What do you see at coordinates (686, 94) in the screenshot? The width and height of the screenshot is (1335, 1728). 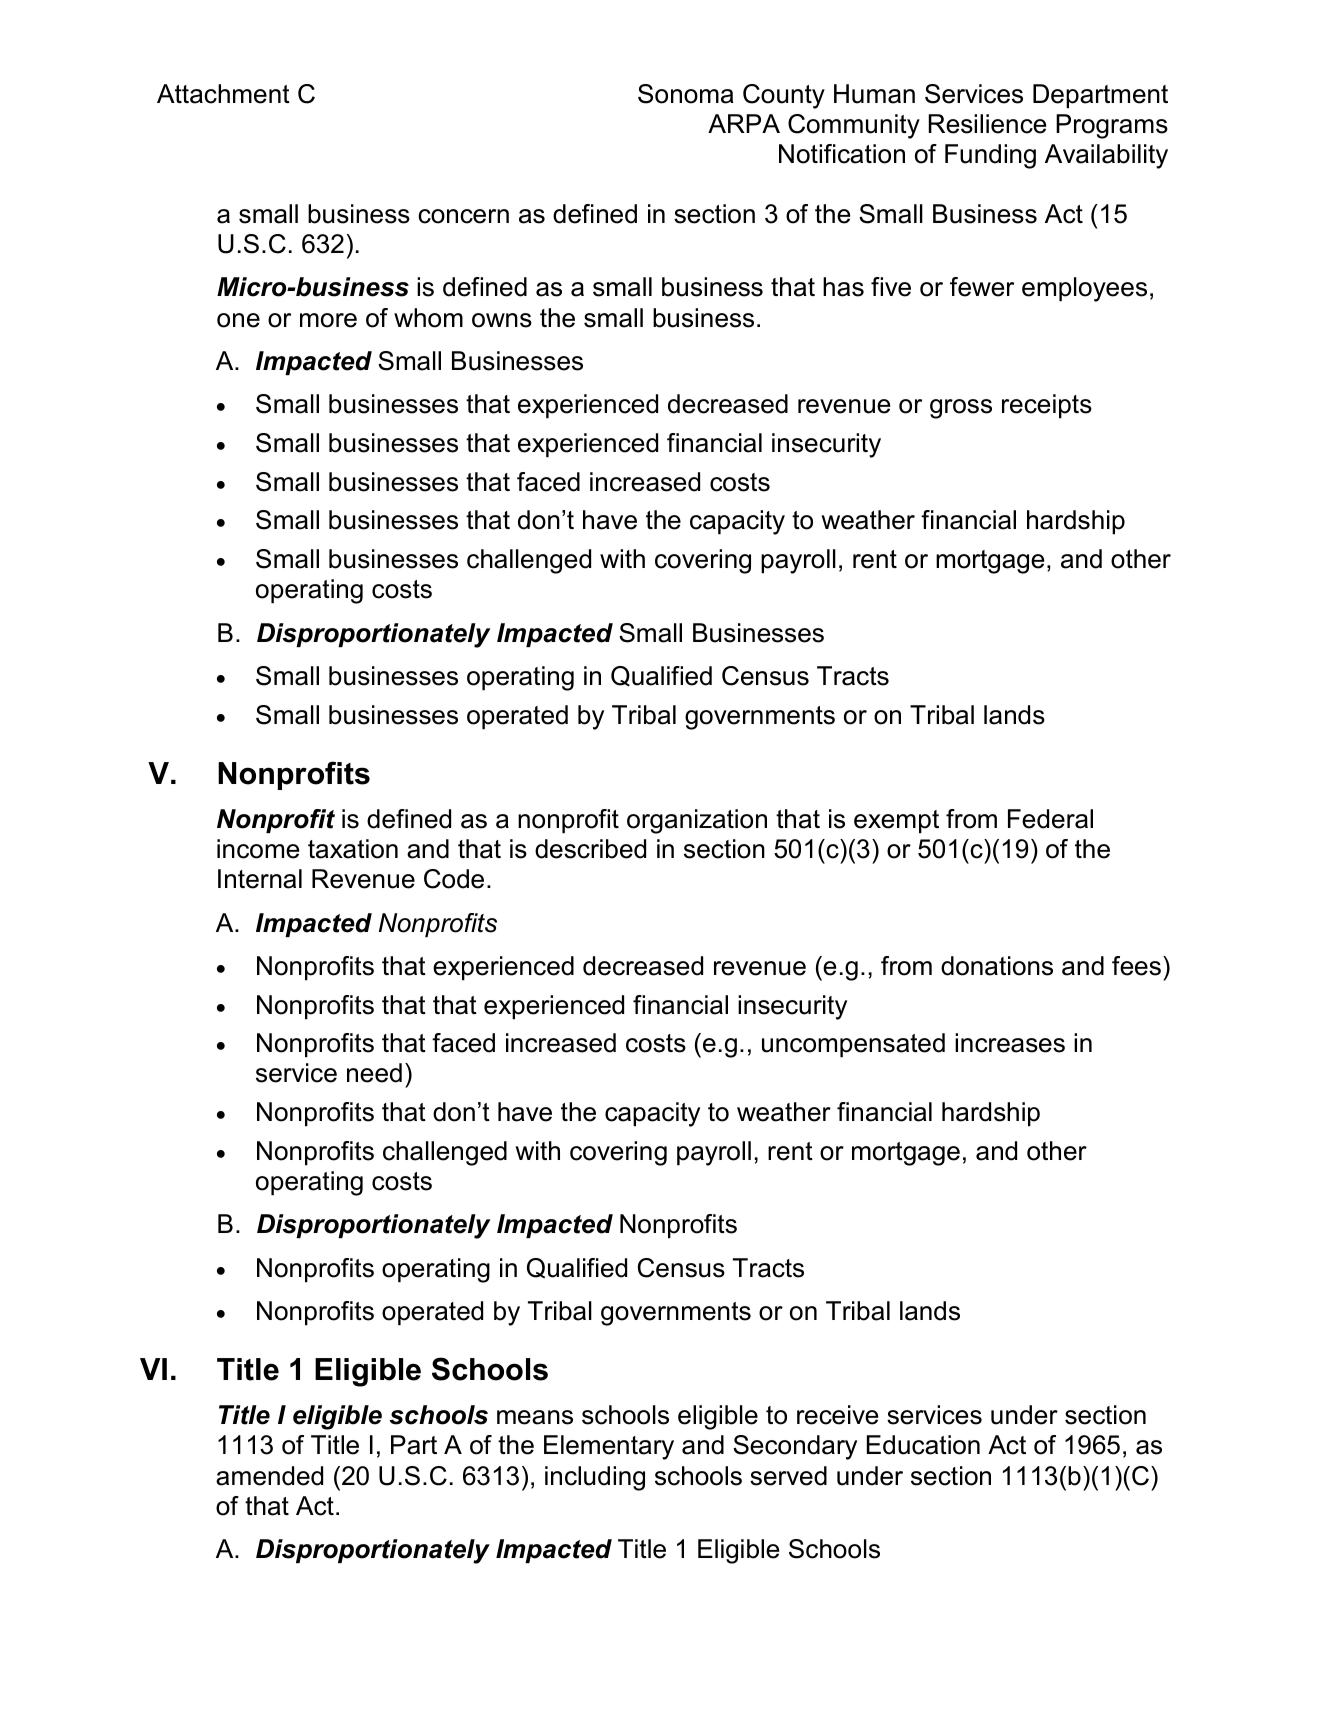 I see `Sonoma` at bounding box center [686, 94].
